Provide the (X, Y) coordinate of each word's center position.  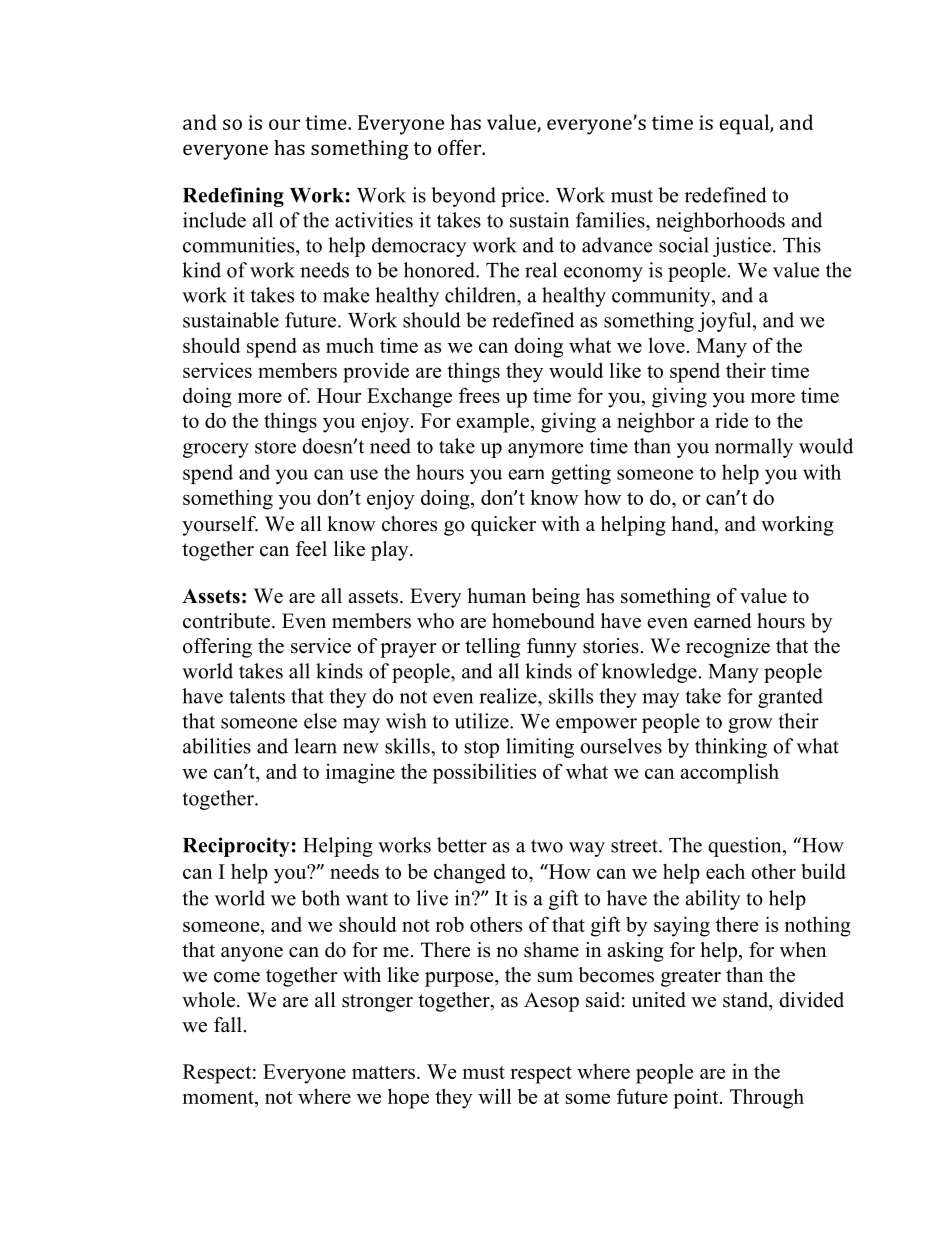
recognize (728, 648)
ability (713, 900)
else (320, 721)
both (320, 898)
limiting (540, 748)
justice (742, 247)
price (524, 197)
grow (750, 725)
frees (479, 395)
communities (240, 245)
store (275, 447)
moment (219, 1097)
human (496, 596)
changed (470, 874)
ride (731, 420)
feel (311, 549)
